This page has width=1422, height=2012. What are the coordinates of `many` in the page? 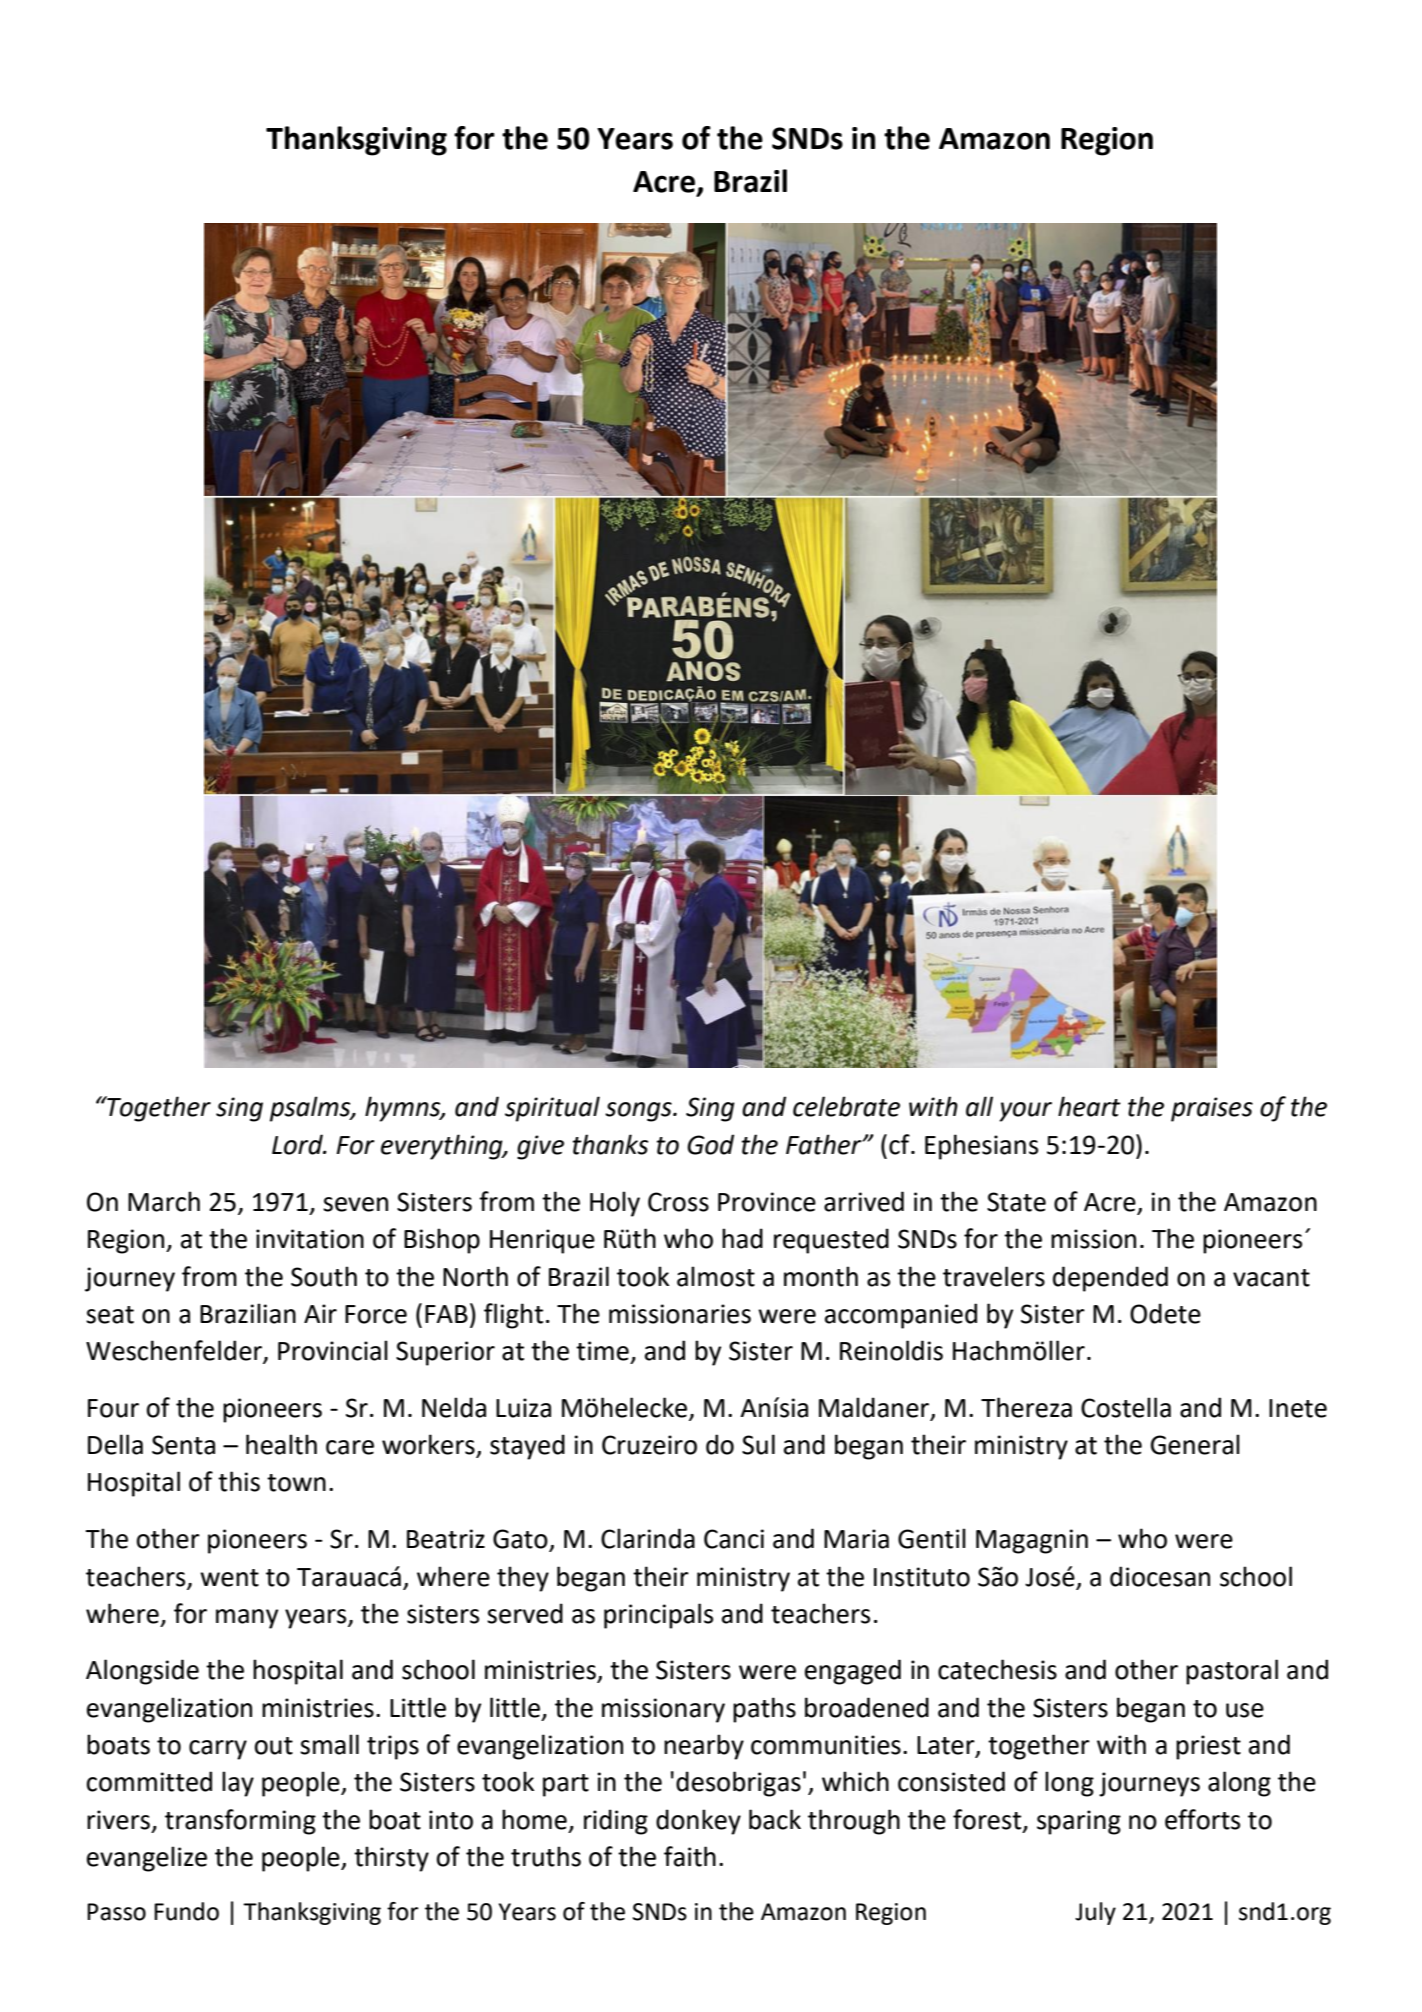 It's located at (247, 1619).
